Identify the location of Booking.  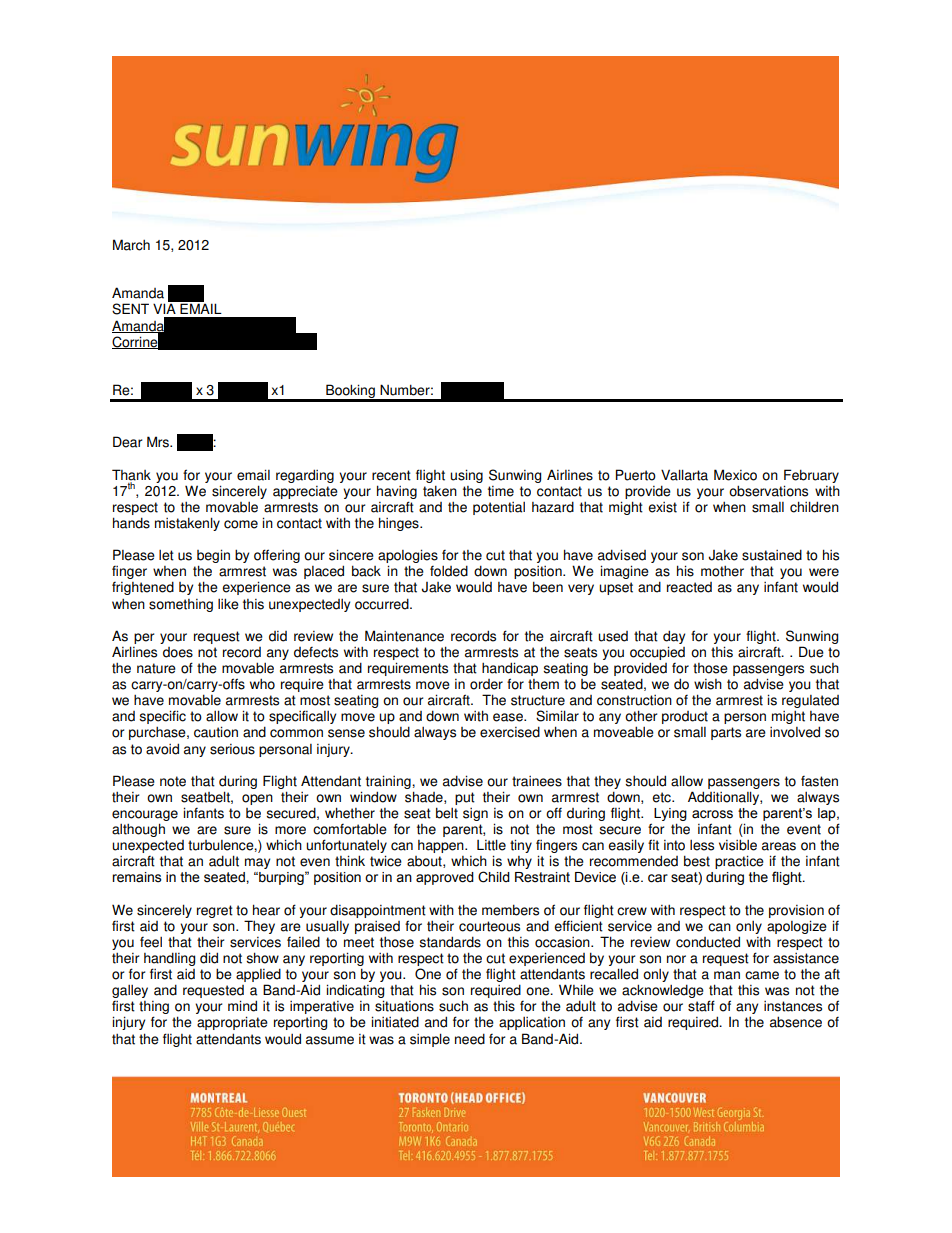
(350, 392).
